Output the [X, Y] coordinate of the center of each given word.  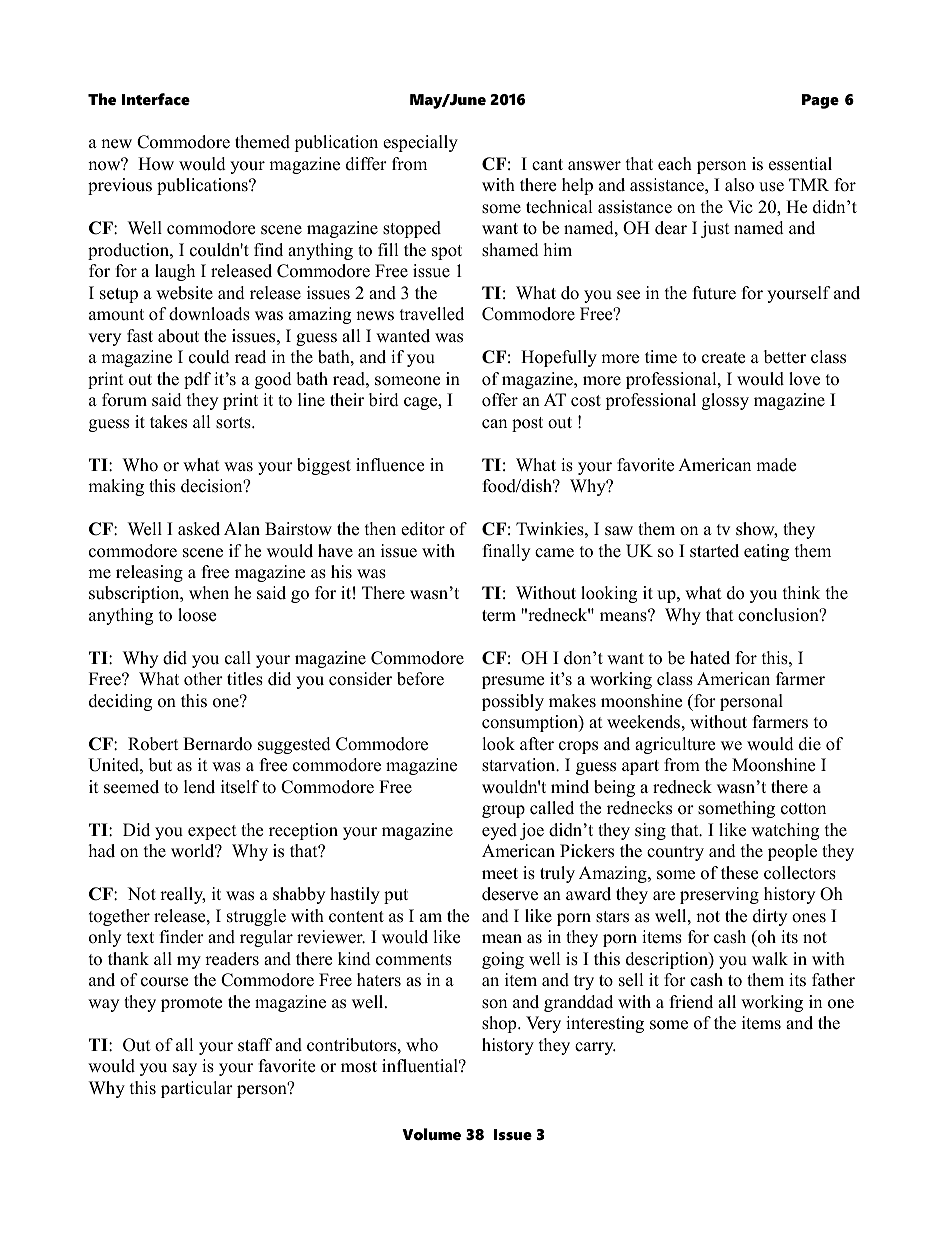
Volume [431, 1134]
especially [420, 143]
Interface [156, 99]
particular [197, 1089]
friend [691, 1002]
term [499, 616]
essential [800, 164]
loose [197, 615]
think [801, 592]
